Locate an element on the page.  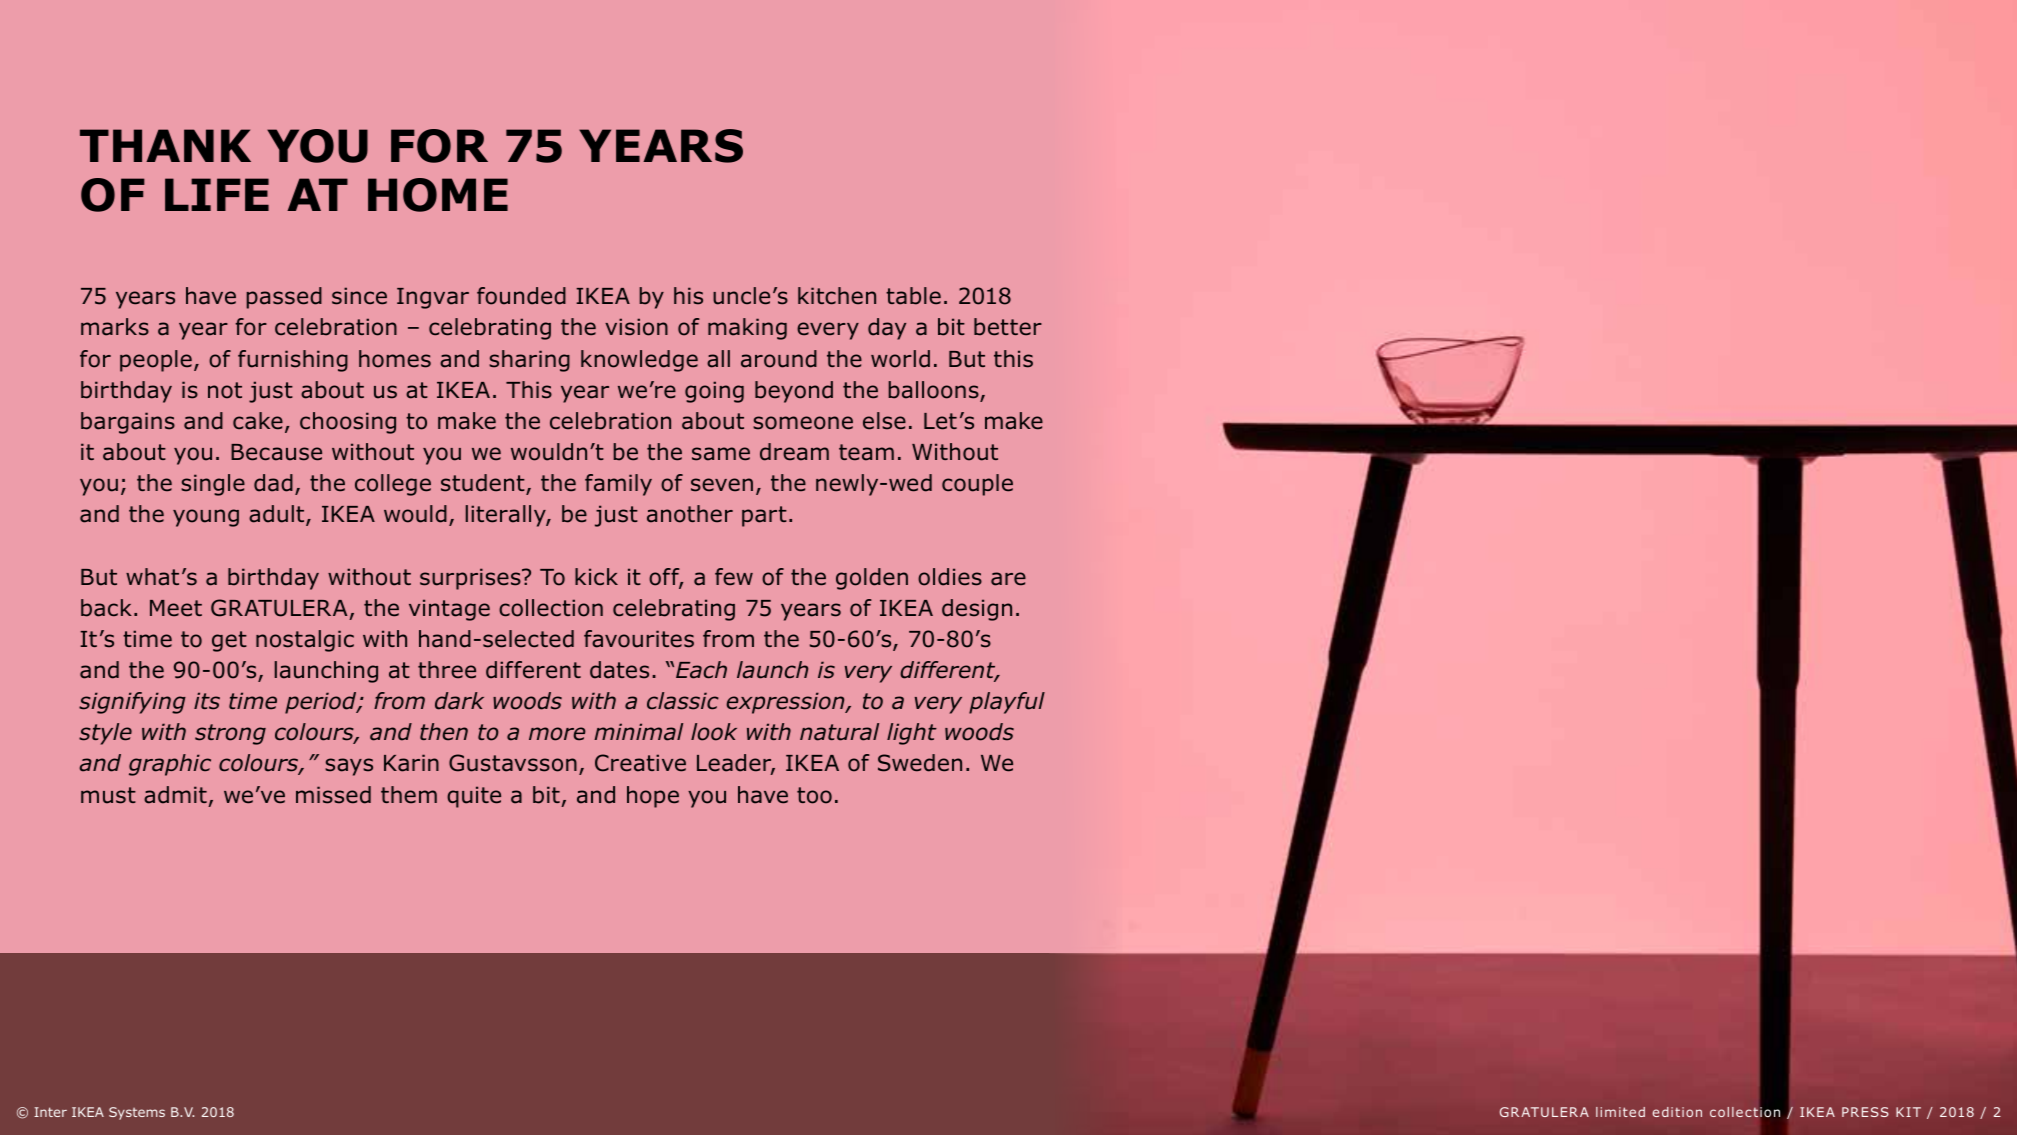
limited is located at coordinates (1620, 1112).
